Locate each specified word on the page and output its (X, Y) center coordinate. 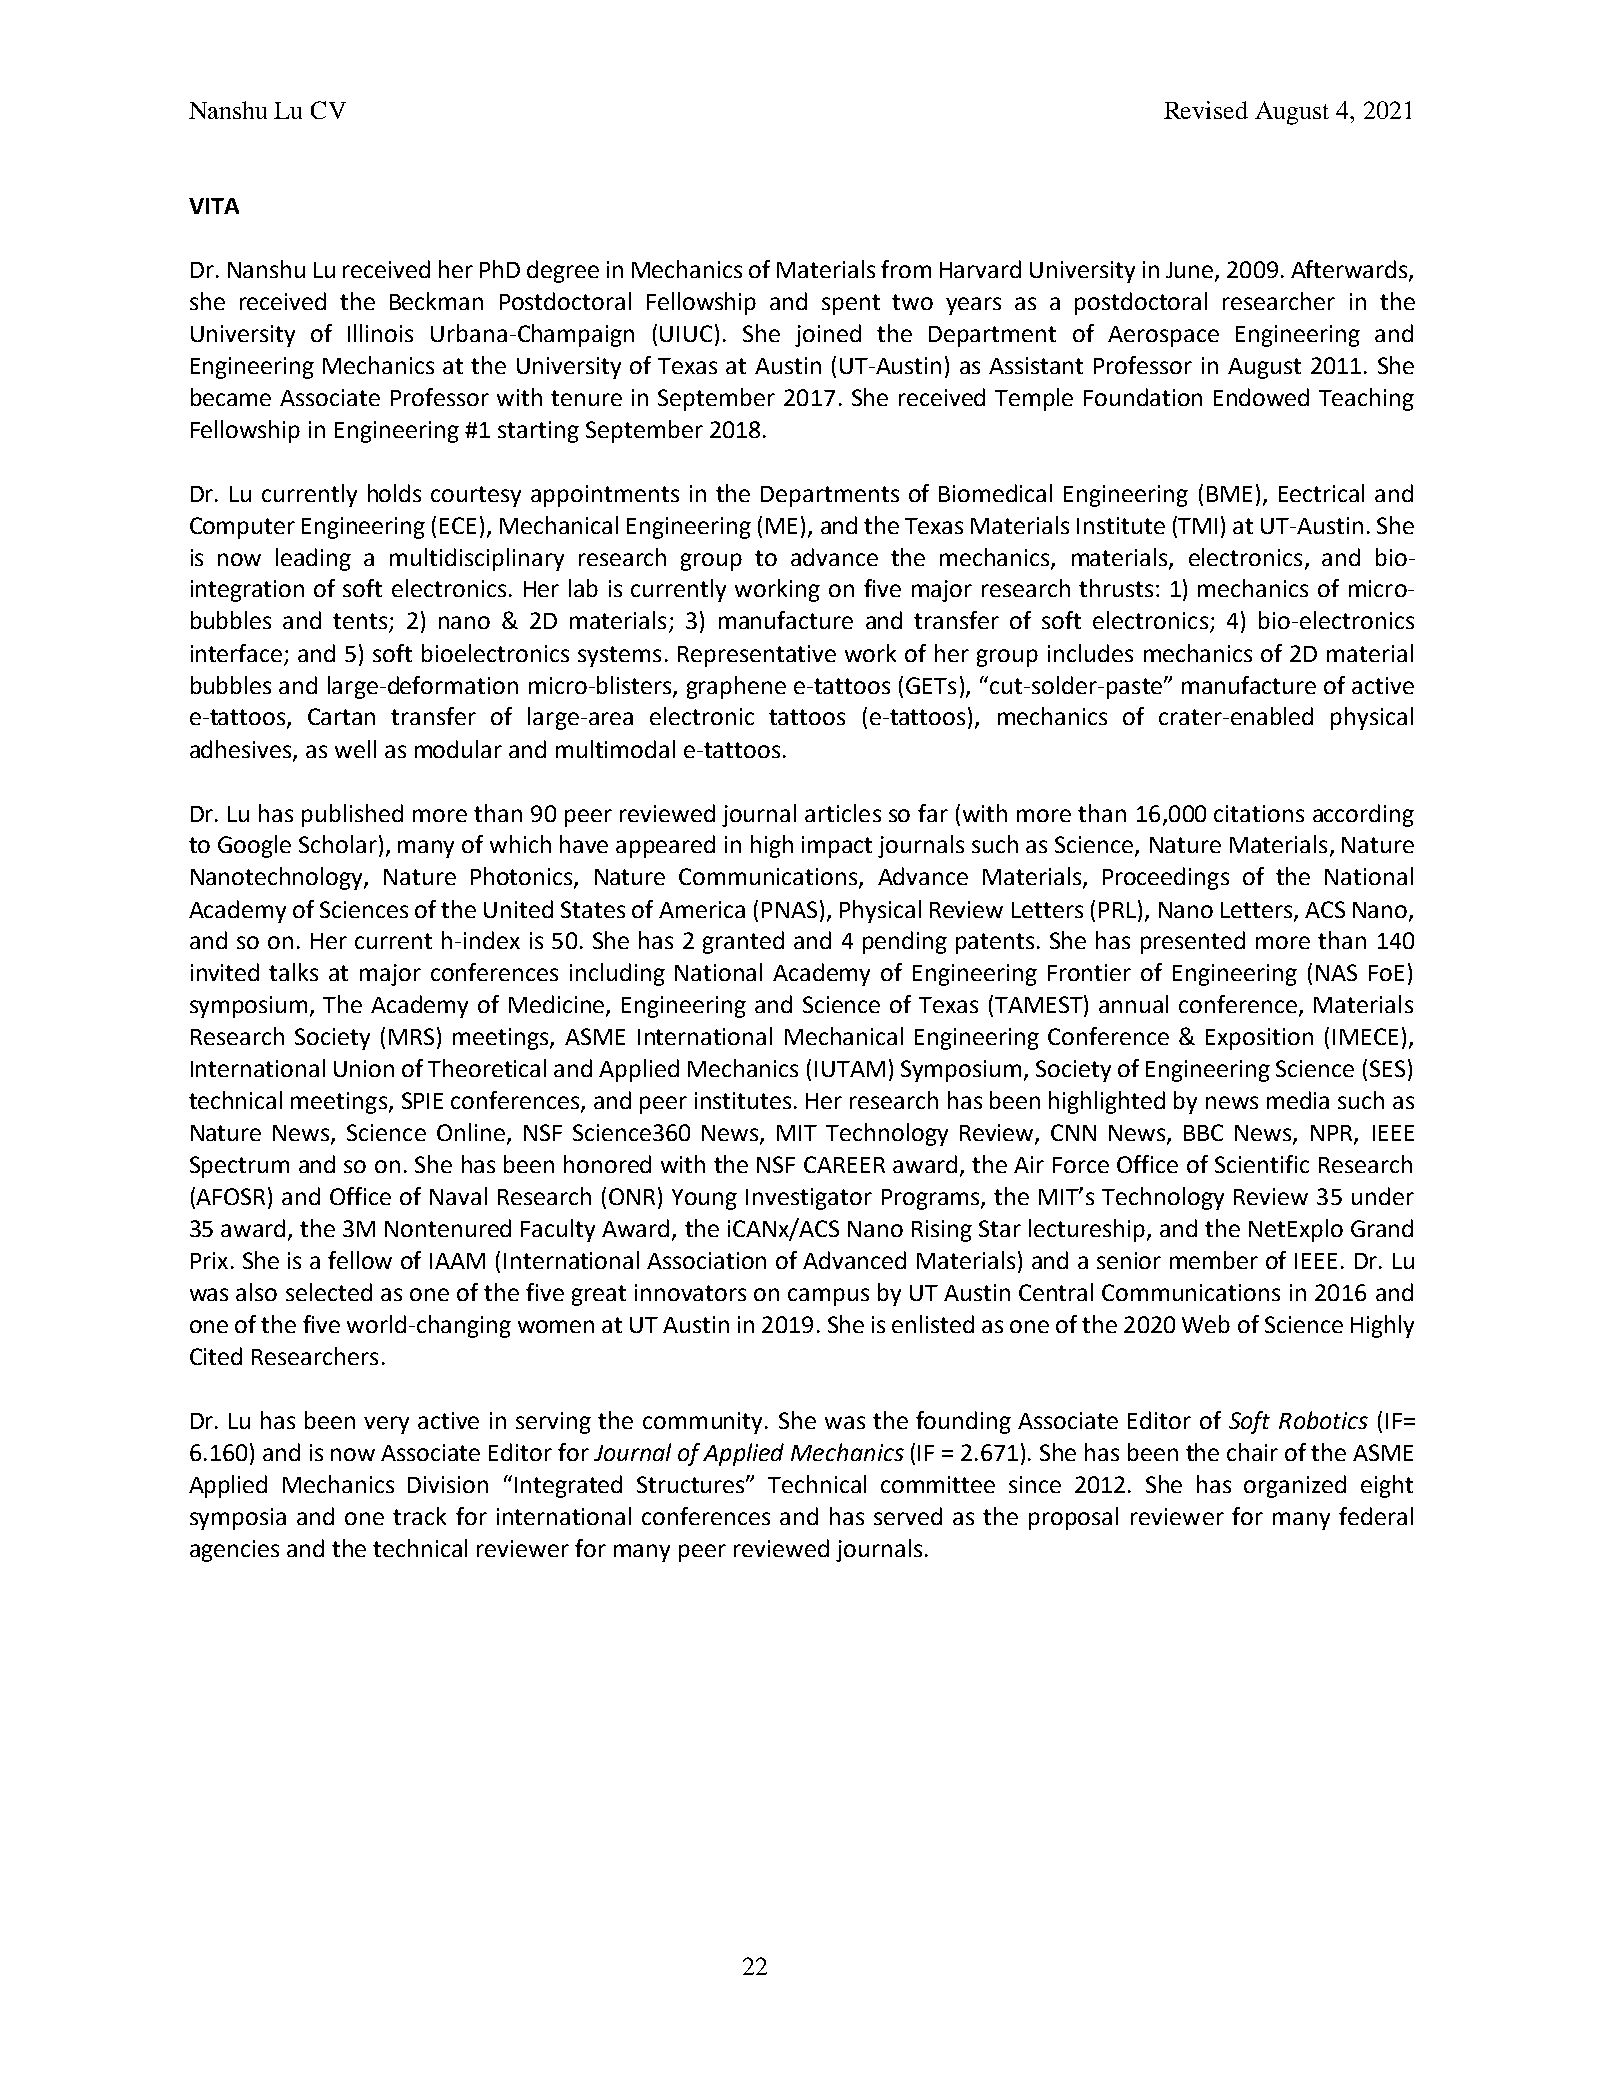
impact (837, 847)
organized (1295, 1486)
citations (1259, 813)
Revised (1206, 110)
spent (851, 304)
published (352, 815)
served (908, 1516)
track (419, 1516)
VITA (214, 206)
